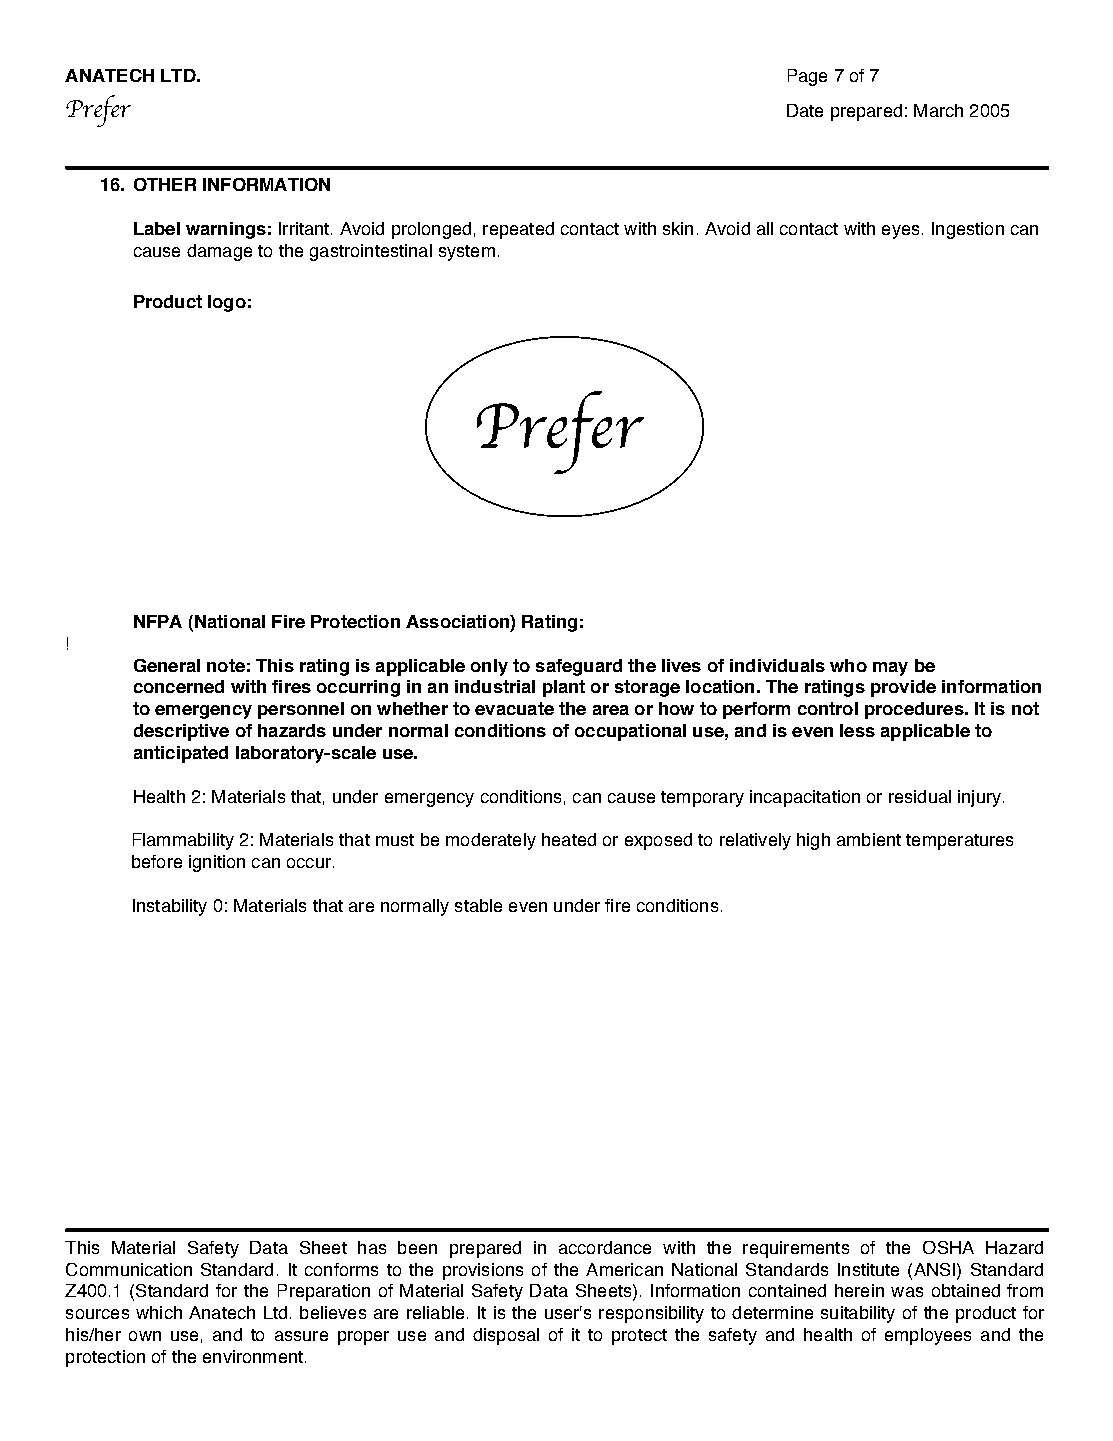  What do you see at coordinates (564, 688) in the page?
I see `plant` at bounding box center [564, 688].
